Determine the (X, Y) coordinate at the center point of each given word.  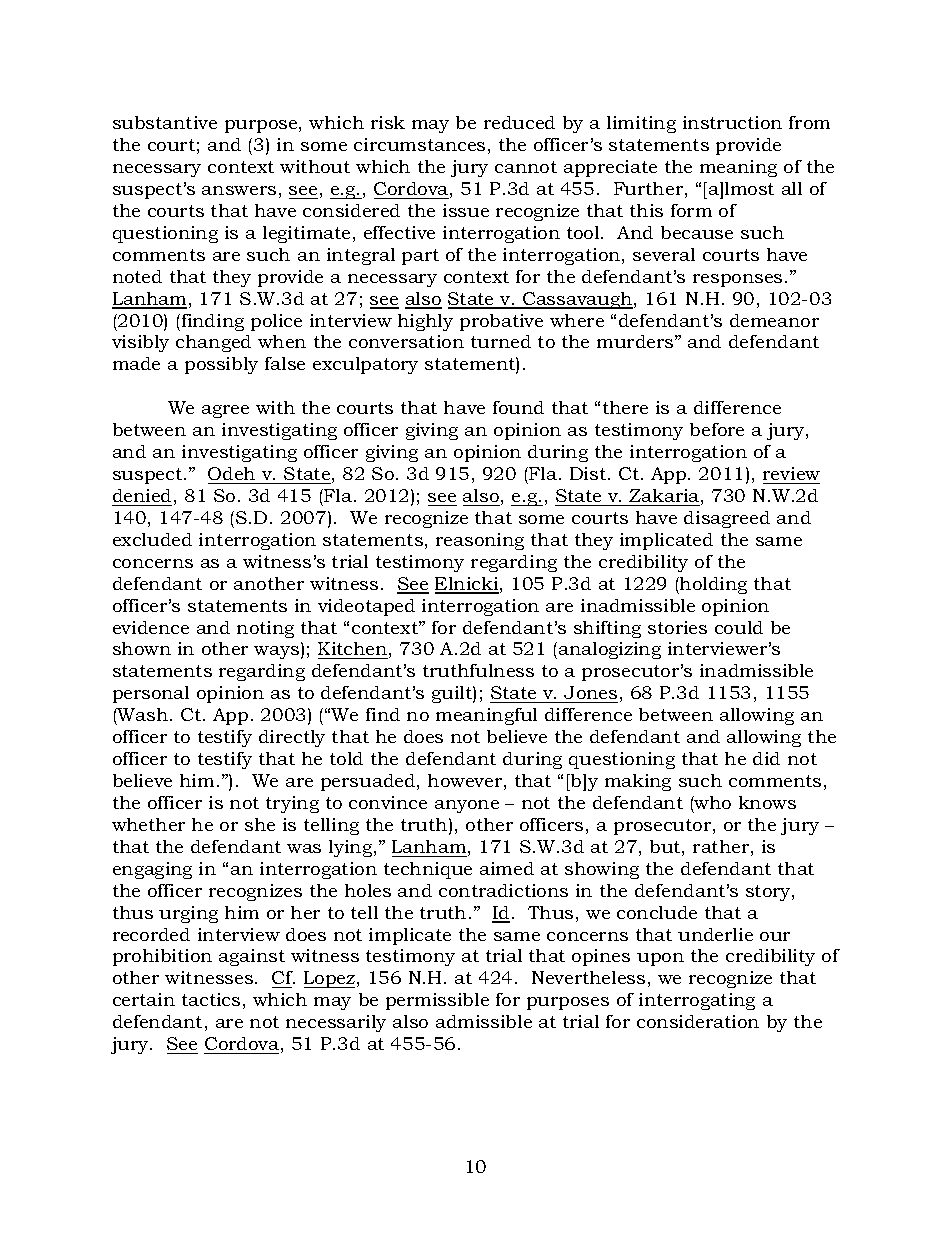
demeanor (774, 320)
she (260, 824)
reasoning (480, 541)
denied (142, 495)
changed (213, 343)
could (739, 627)
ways (278, 652)
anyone (467, 806)
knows (767, 802)
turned (501, 341)
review (791, 473)
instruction (732, 122)
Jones (590, 692)
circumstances (419, 144)
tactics (211, 999)
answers (239, 190)
